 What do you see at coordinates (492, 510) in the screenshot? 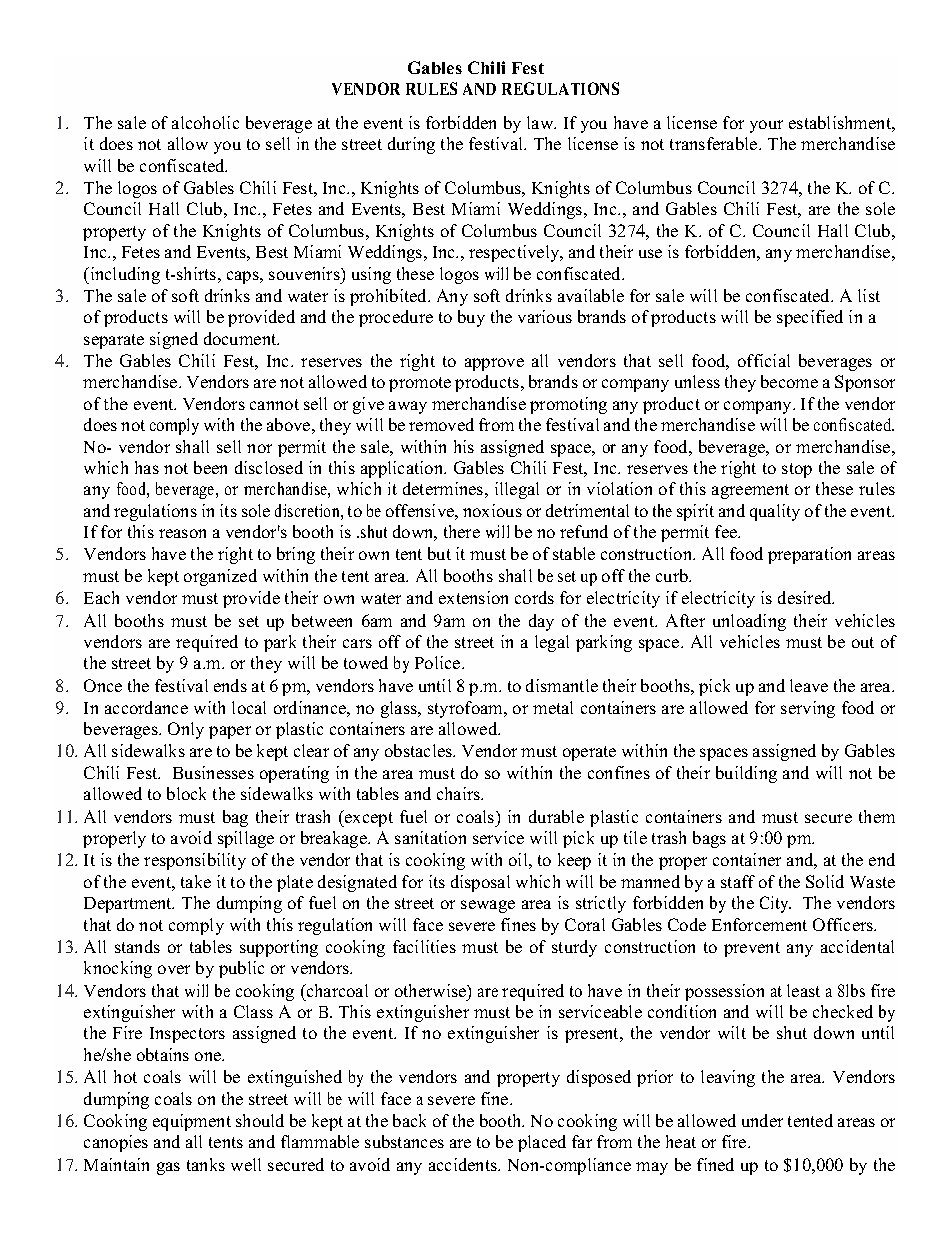
I see `noxious` at bounding box center [492, 510].
